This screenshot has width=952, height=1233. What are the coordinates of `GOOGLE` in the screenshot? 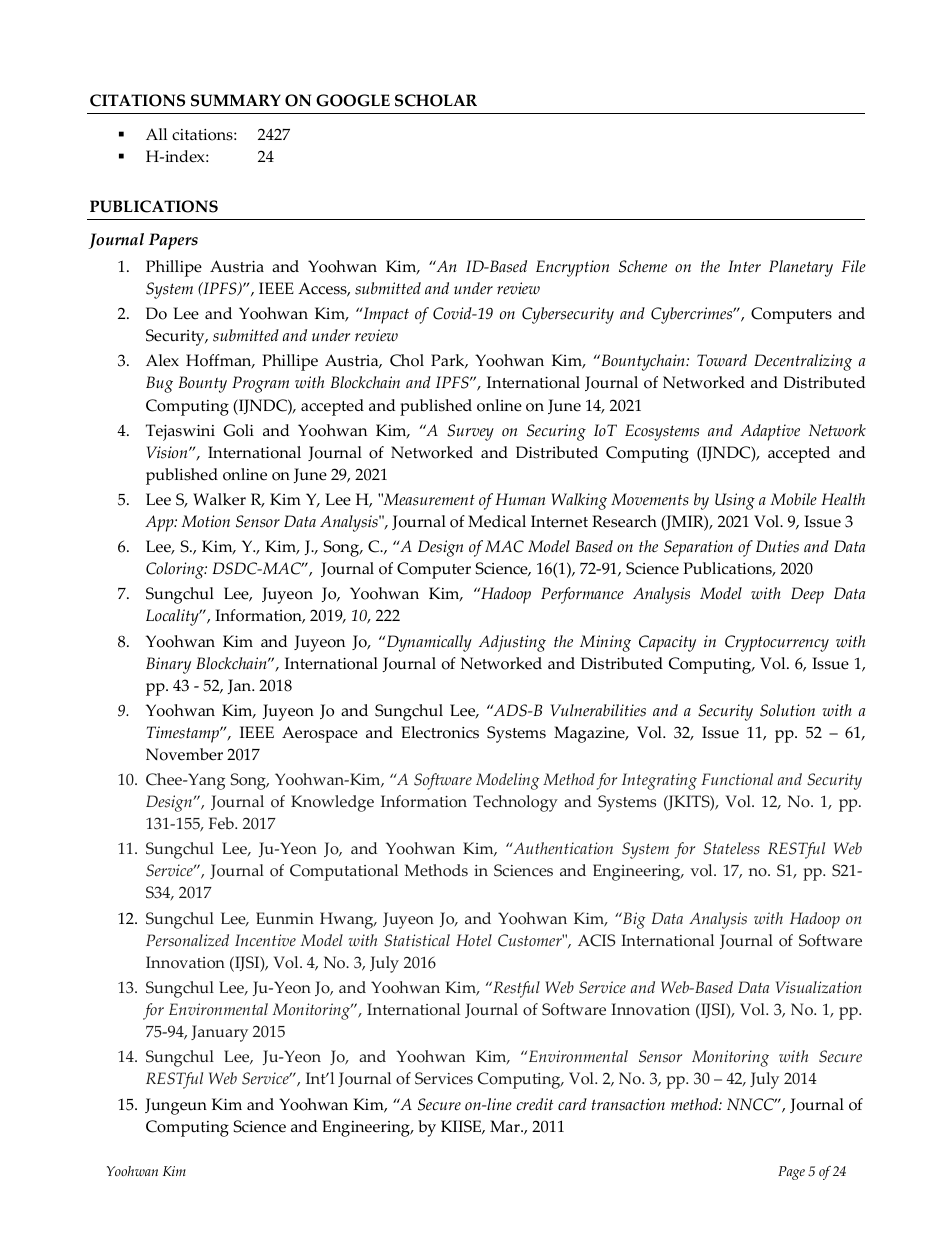 It's located at (353, 100).
